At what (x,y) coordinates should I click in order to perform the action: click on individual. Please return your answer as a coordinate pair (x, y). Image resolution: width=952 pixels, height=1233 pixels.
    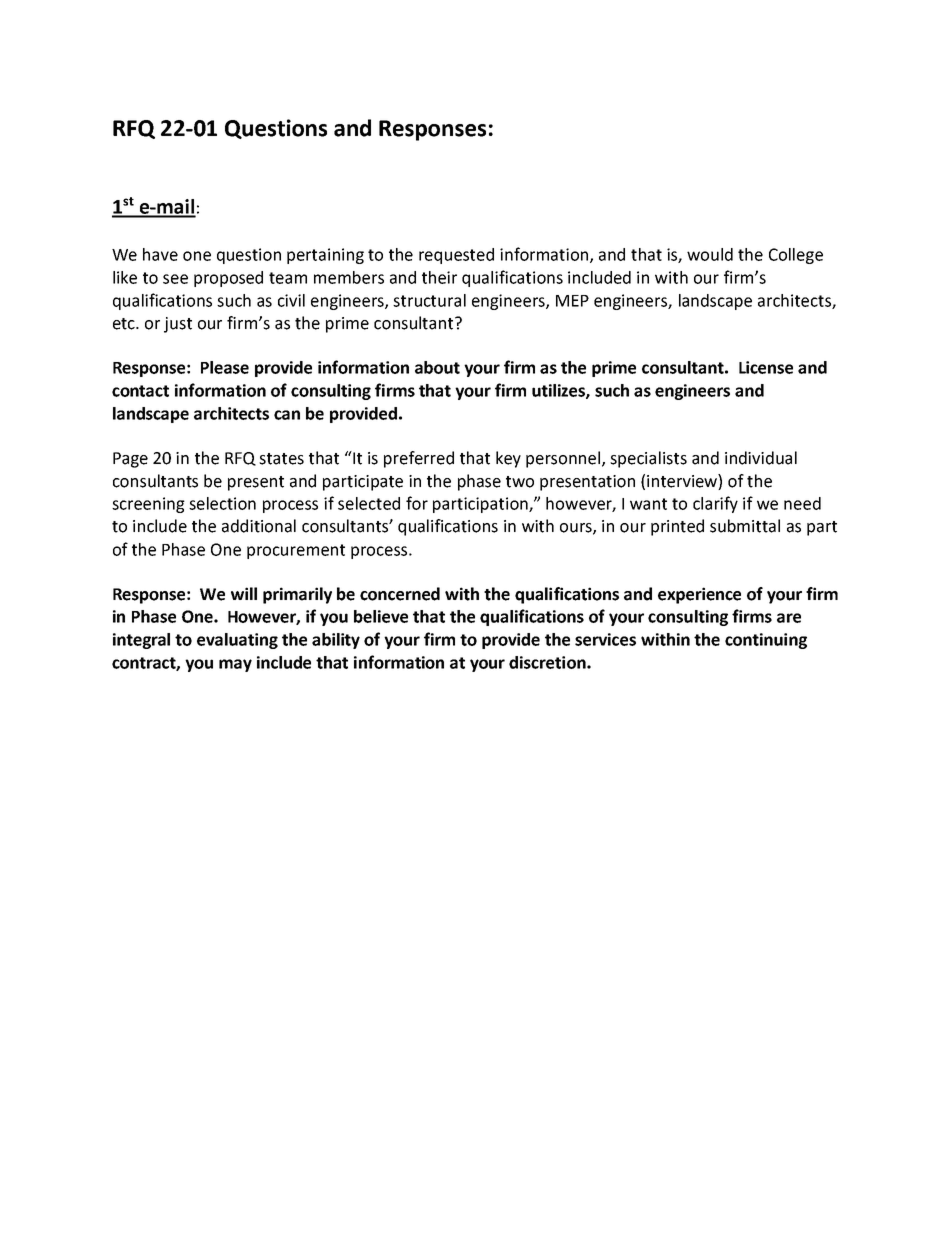
    Looking at the image, I should click on (761, 458).
